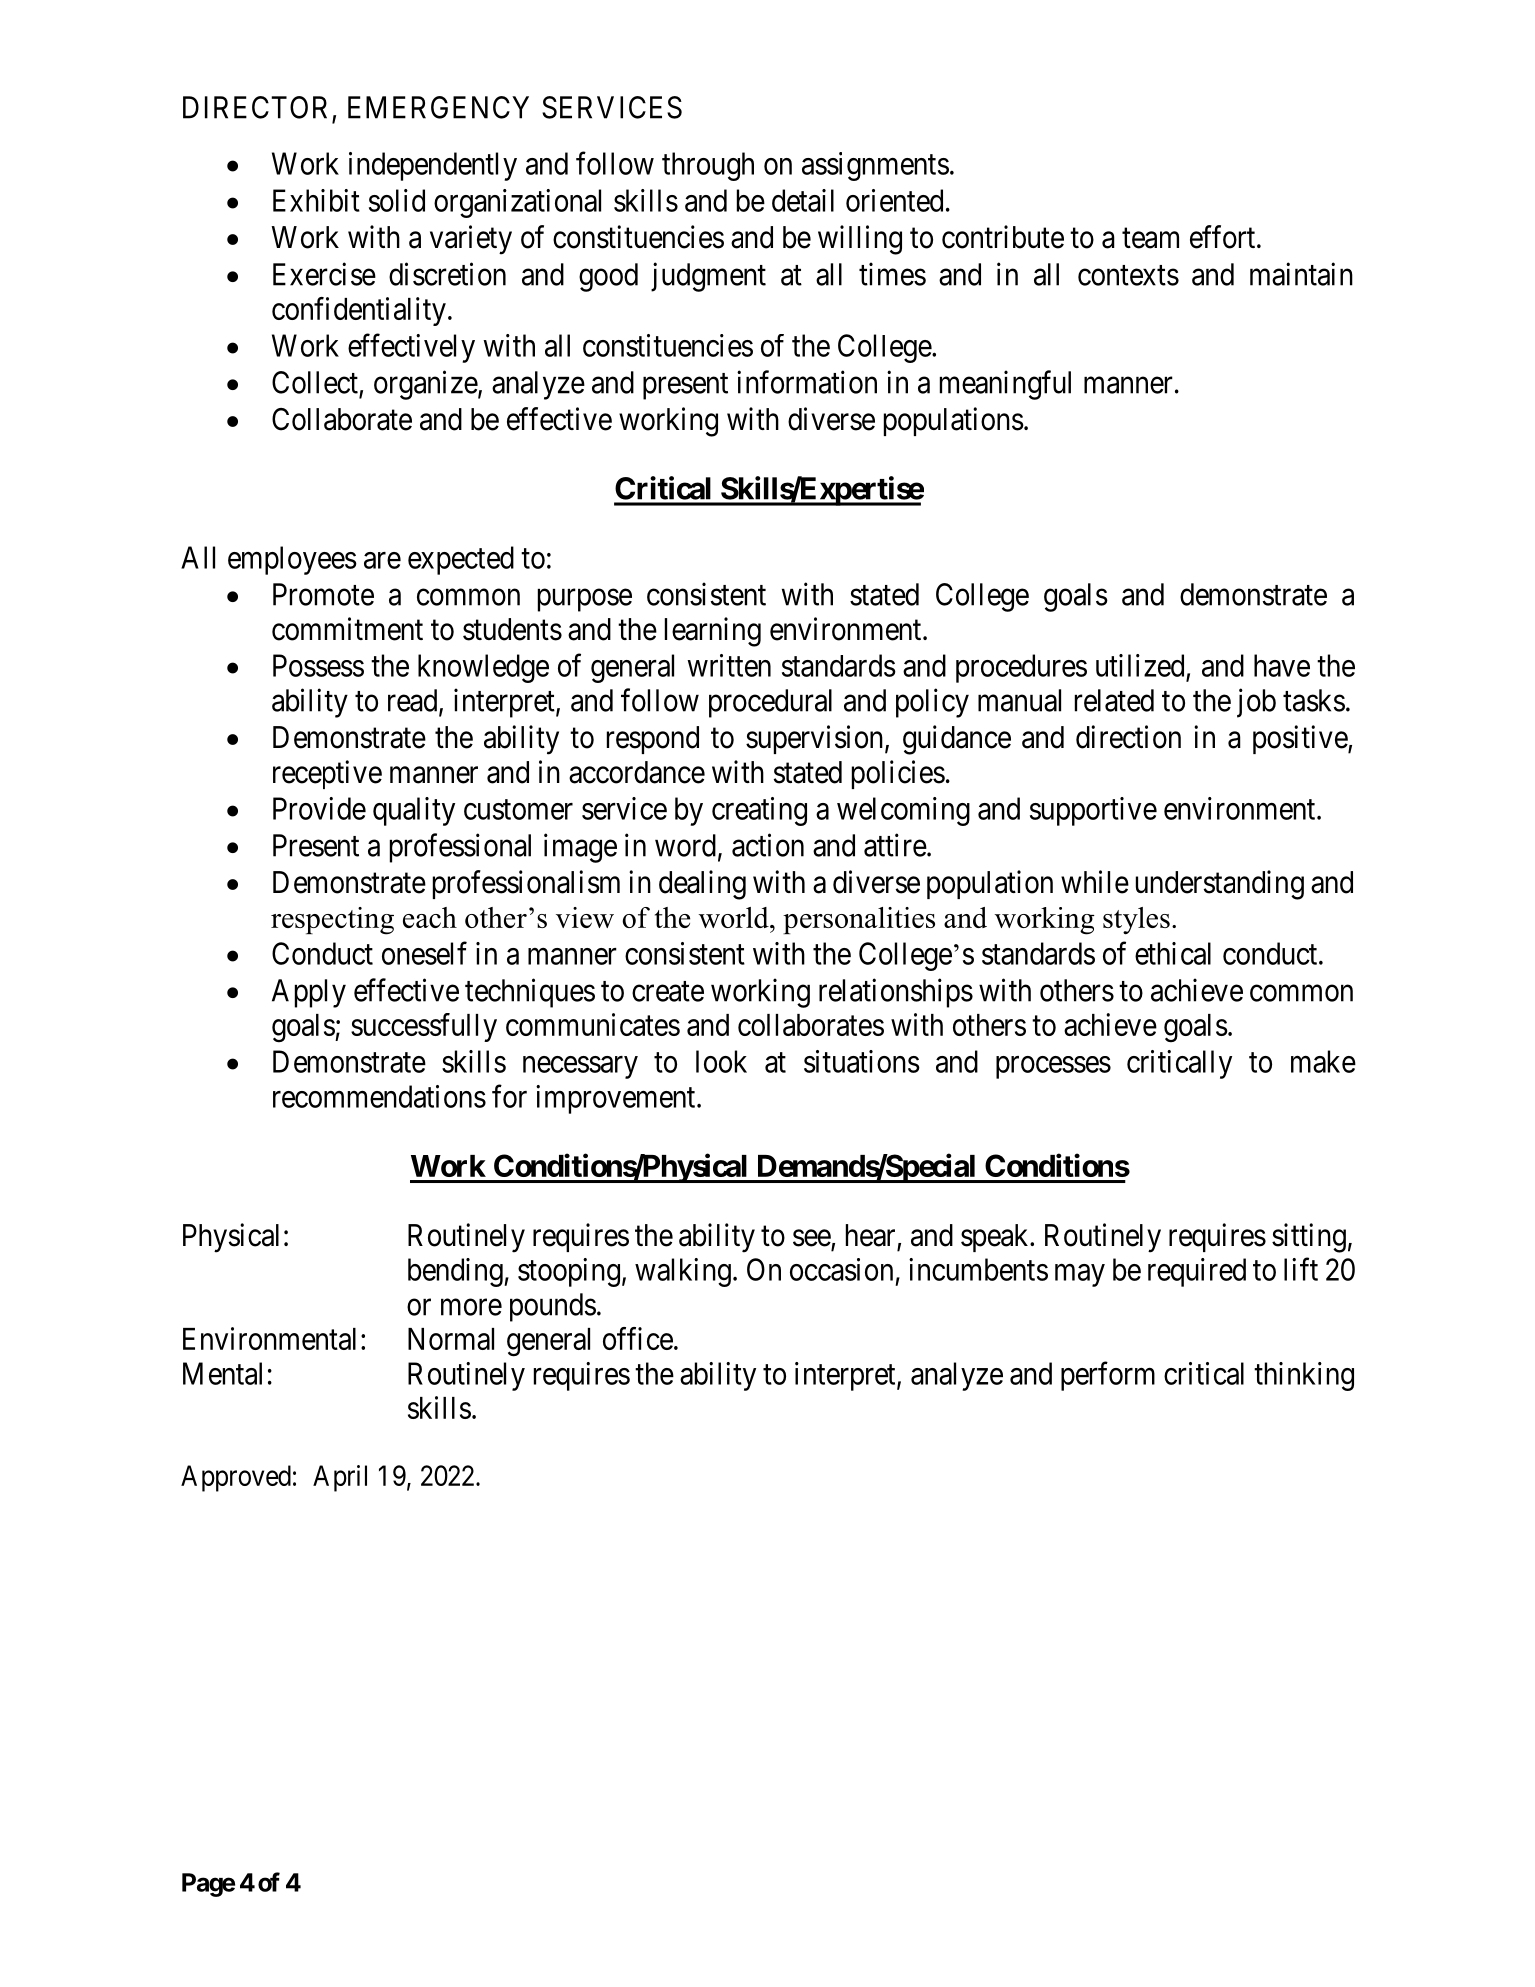 This page has height=1987, width=1535. I want to click on information, so click(807, 382).
